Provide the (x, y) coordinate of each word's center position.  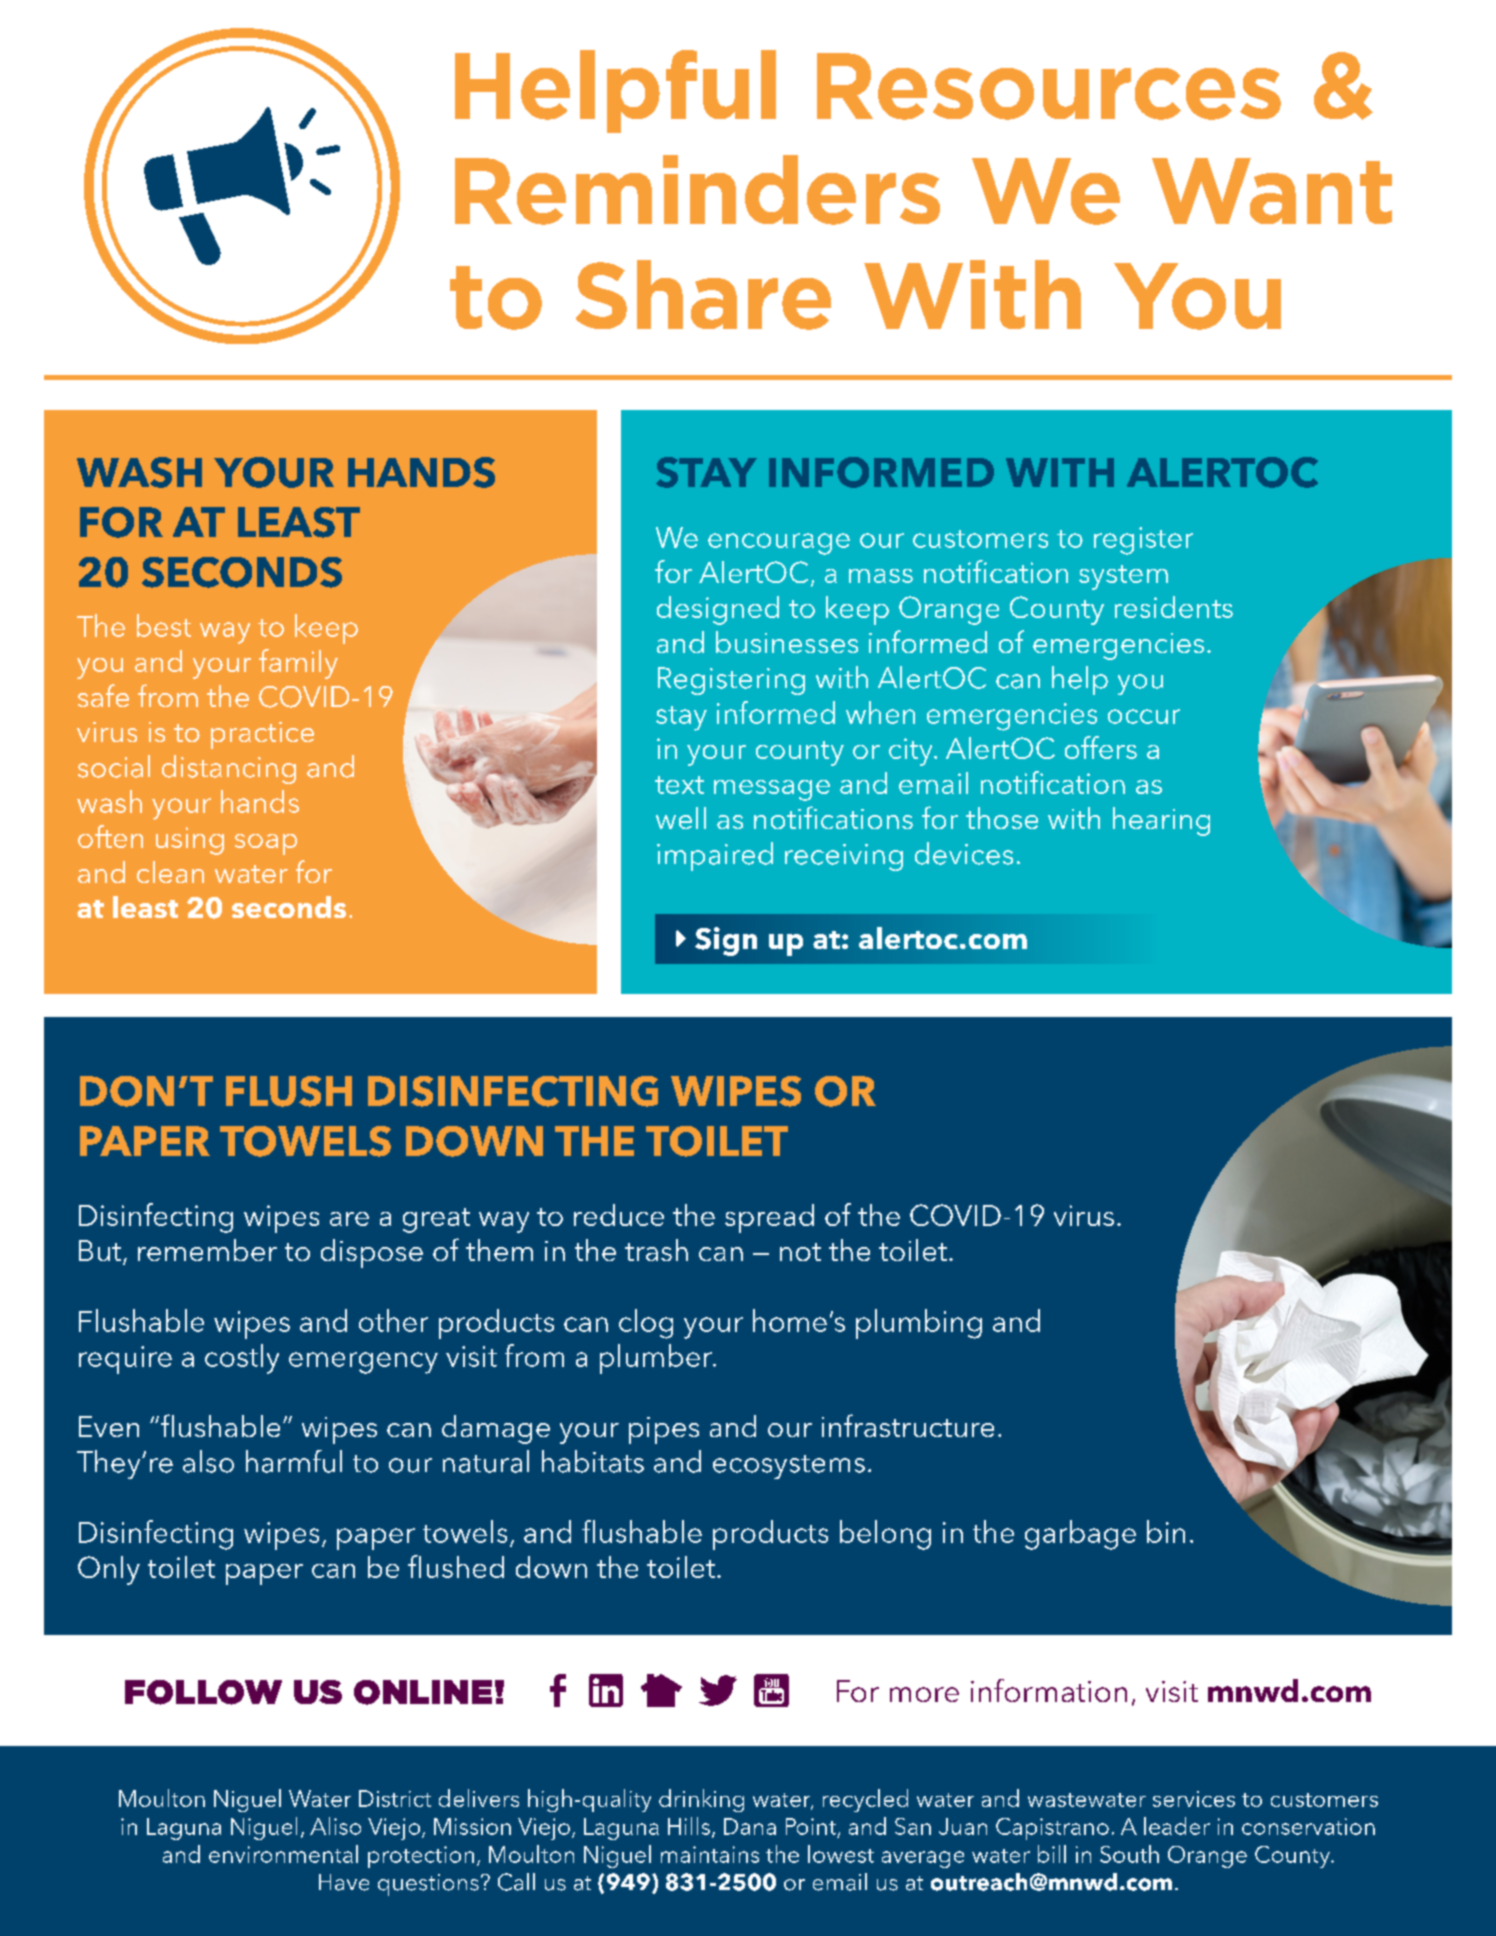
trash (656, 1250)
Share (703, 295)
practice (262, 735)
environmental (283, 1854)
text (679, 785)
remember (207, 1250)
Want (1272, 191)
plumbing (919, 1324)
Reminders (697, 190)
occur (1144, 716)
